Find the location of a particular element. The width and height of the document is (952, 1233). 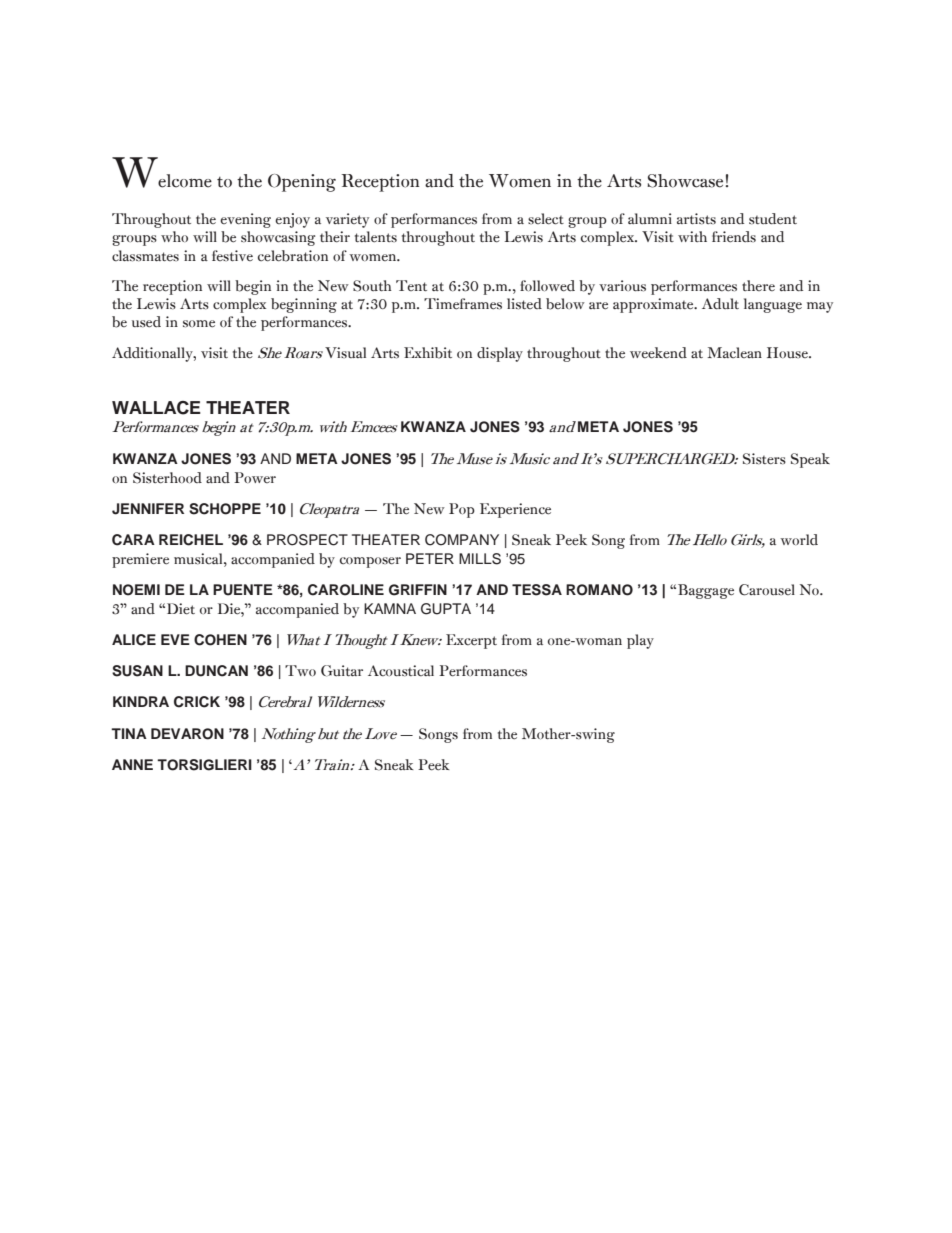

Sisters is located at coordinates (764, 459).
